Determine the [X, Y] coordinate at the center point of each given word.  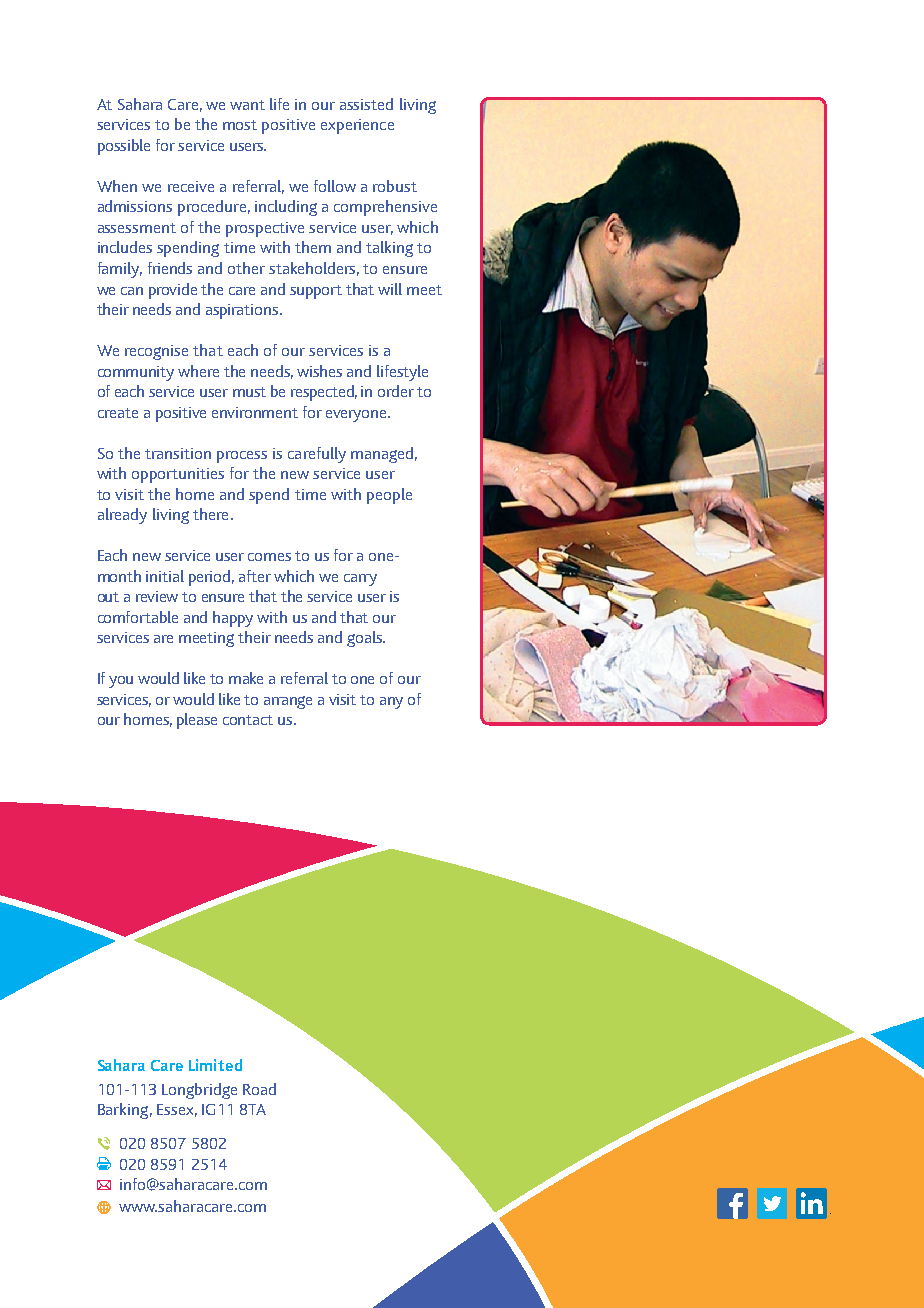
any [391, 703]
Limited [215, 1065]
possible [124, 147]
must [249, 392]
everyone [357, 416]
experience [357, 126]
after [255, 576]
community [136, 373]
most [240, 125]
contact [248, 720]
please [197, 721]
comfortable [138, 617]
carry [360, 580]
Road [259, 1089]
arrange [288, 702]
